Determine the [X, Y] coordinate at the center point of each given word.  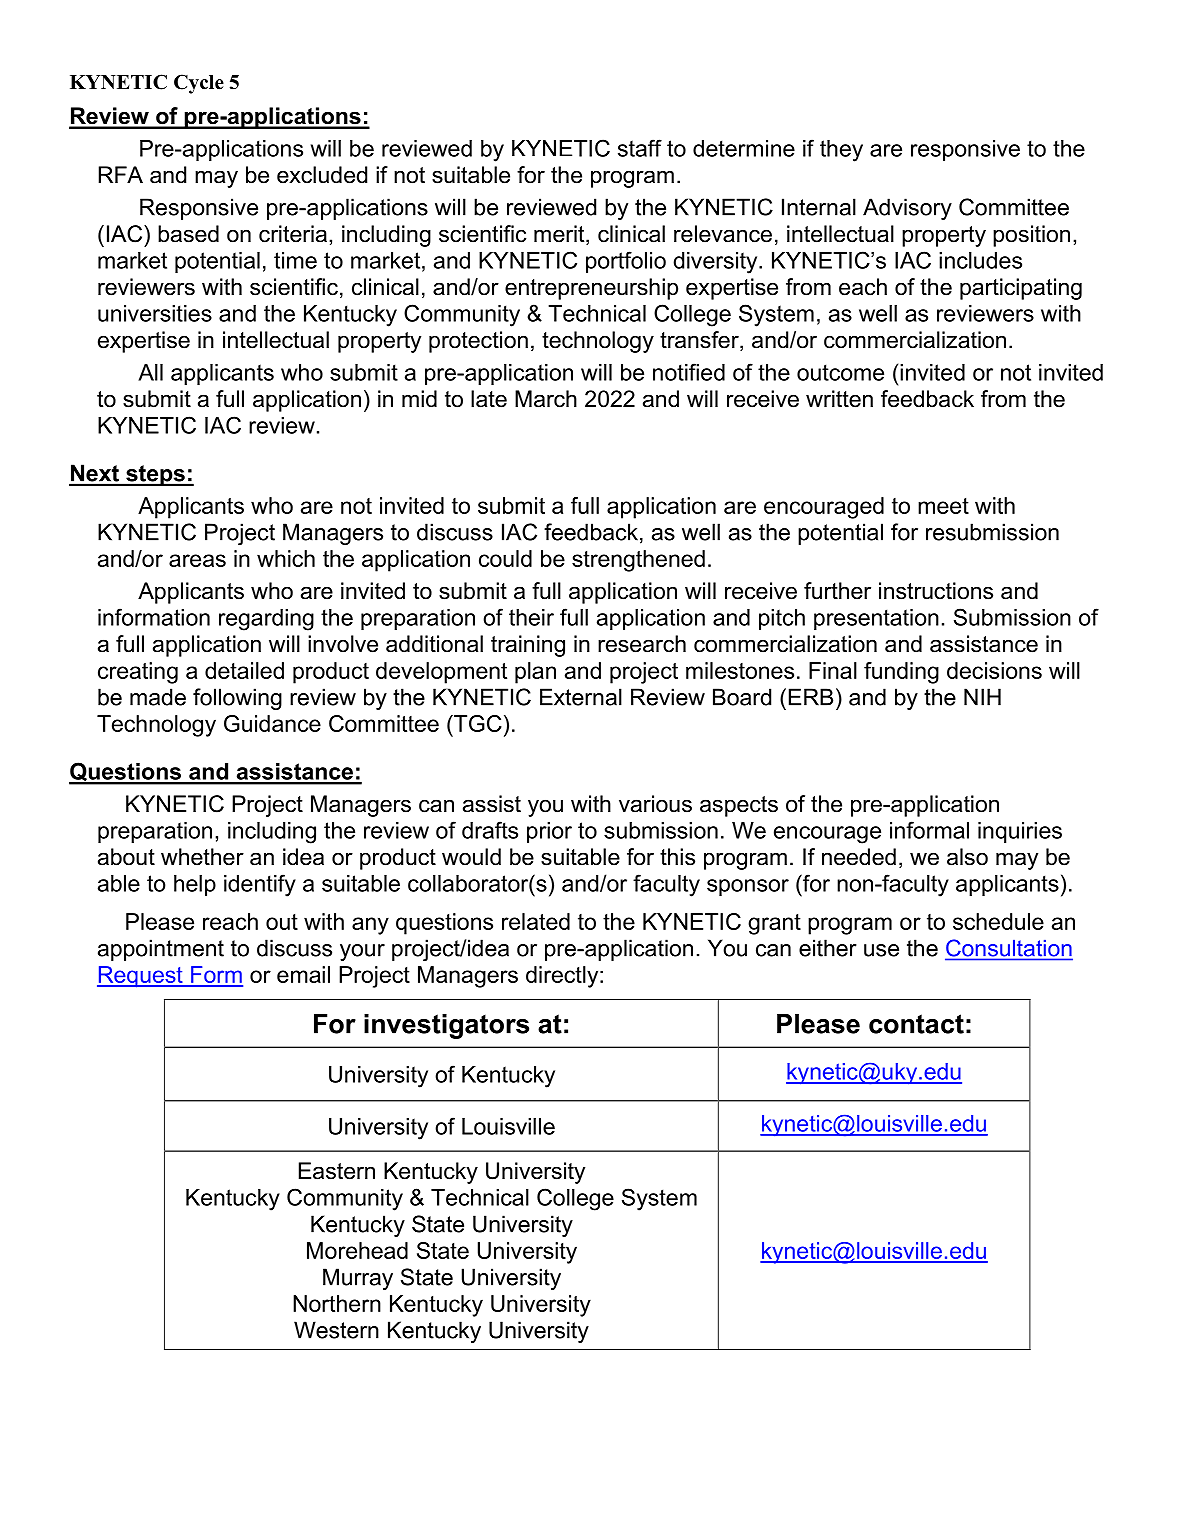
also [967, 857]
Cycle [199, 84]
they [841, 151]
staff [640, 148]
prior [549, 832]
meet [943, 506]
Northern [337, 1303]
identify [260, 885]
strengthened [638, 561]
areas [197, 560]
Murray [358, 1279]
